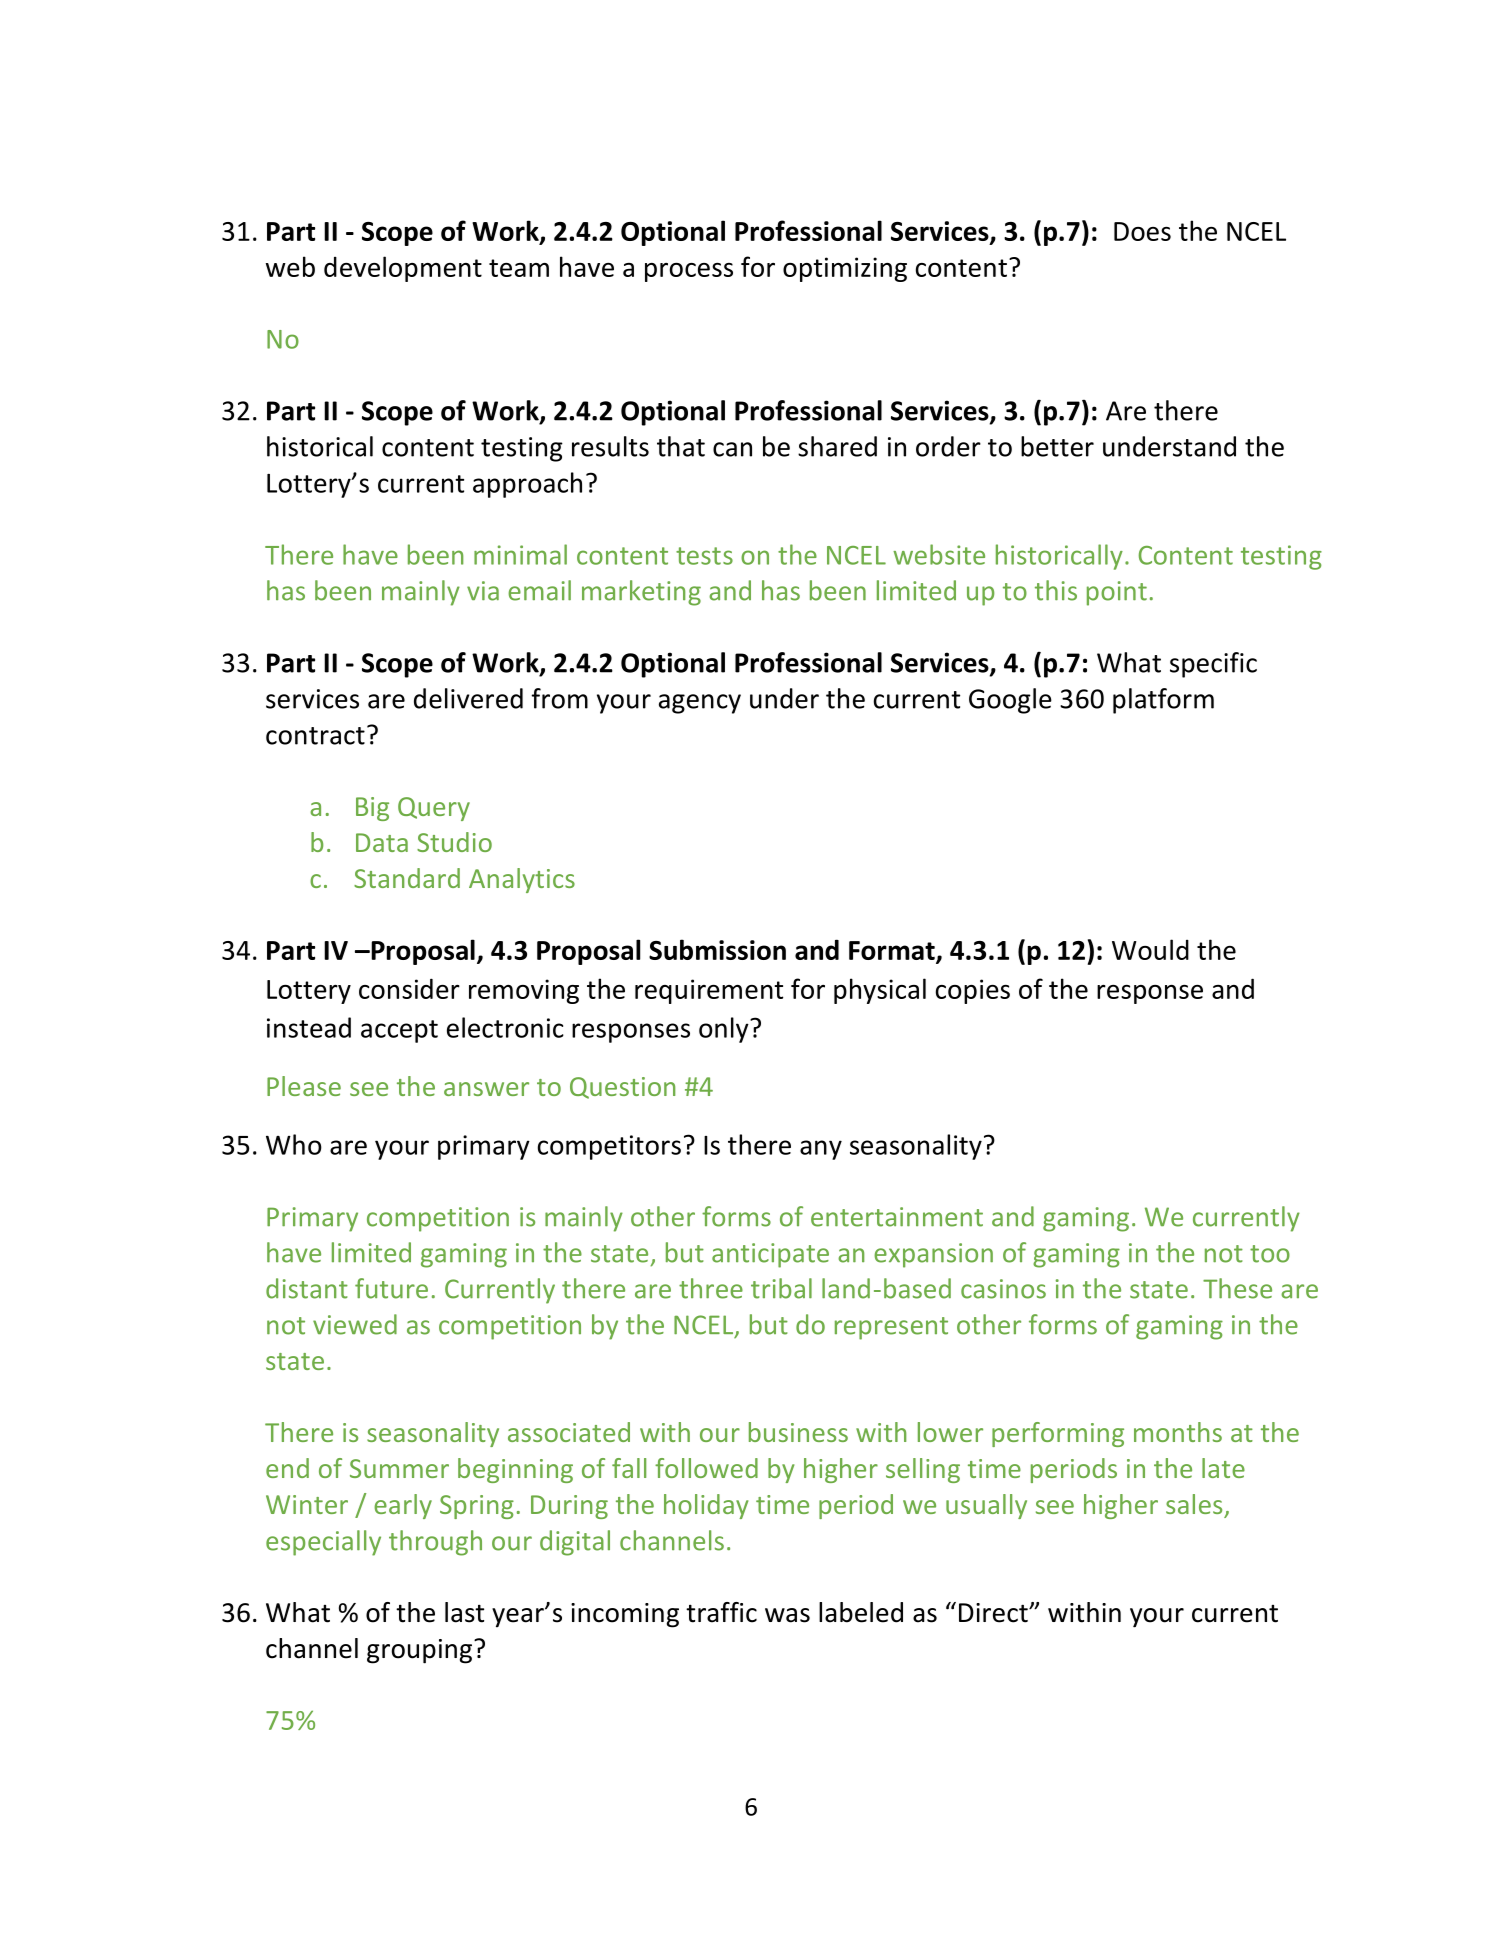 This screenshot has height=1944, width=1502. What do you see at coordinates (403, 269) in the screenshot?
I see `development` at bounding box center [403, 269].
